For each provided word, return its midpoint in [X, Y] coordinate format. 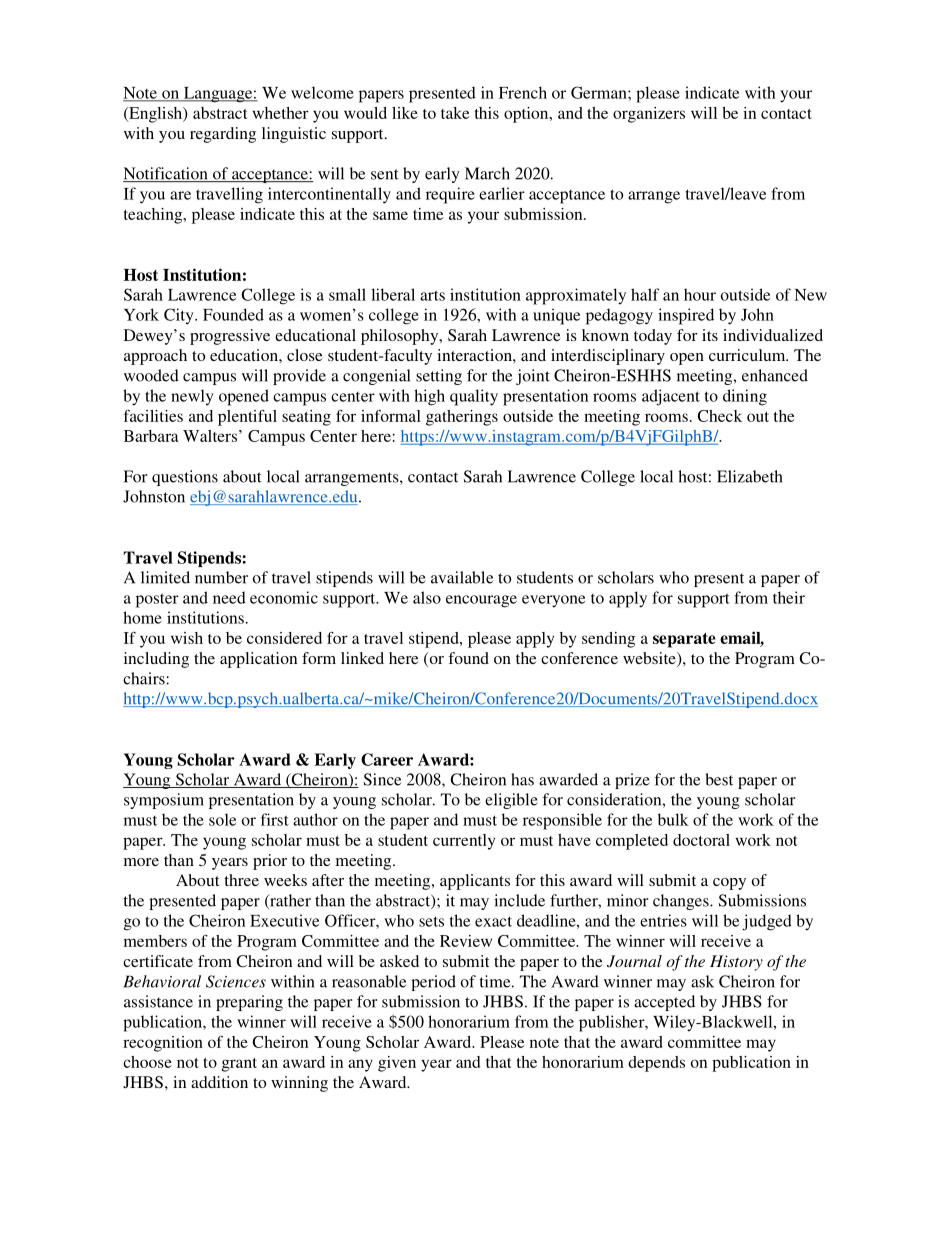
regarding [223, 135]
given [397, 1064]
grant [239, 1065]
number [221, 577]
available [462, 577]
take [455, 113]
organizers [649, 115]
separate [684, 640]
